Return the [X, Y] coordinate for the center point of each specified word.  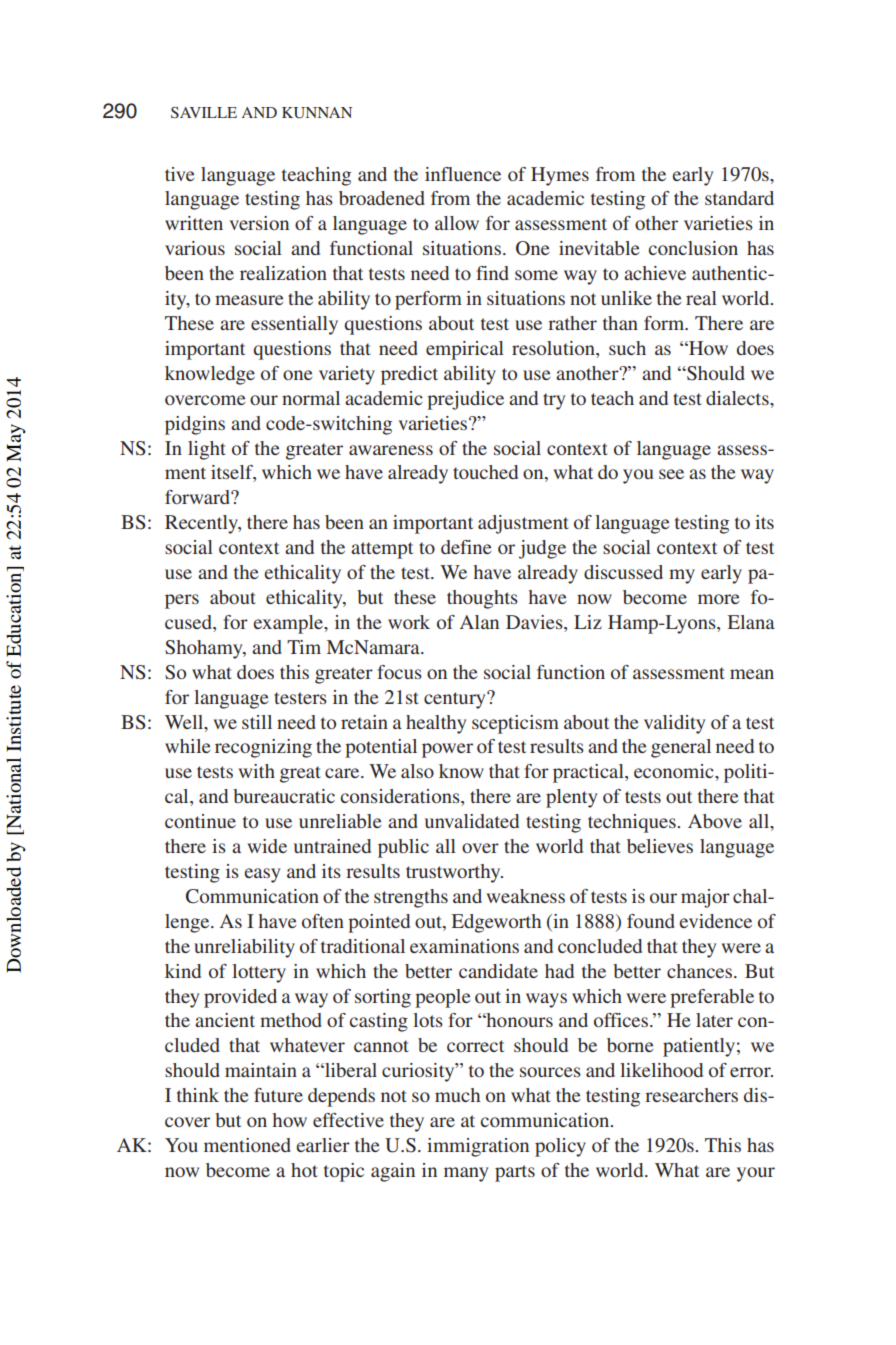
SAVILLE [204, 112]
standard [739, 198]
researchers [691, 1095]
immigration [478, 1147]
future [278, 1095]
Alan [479, 622]
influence [463, 174]
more [719, 599]
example [289, 624]
